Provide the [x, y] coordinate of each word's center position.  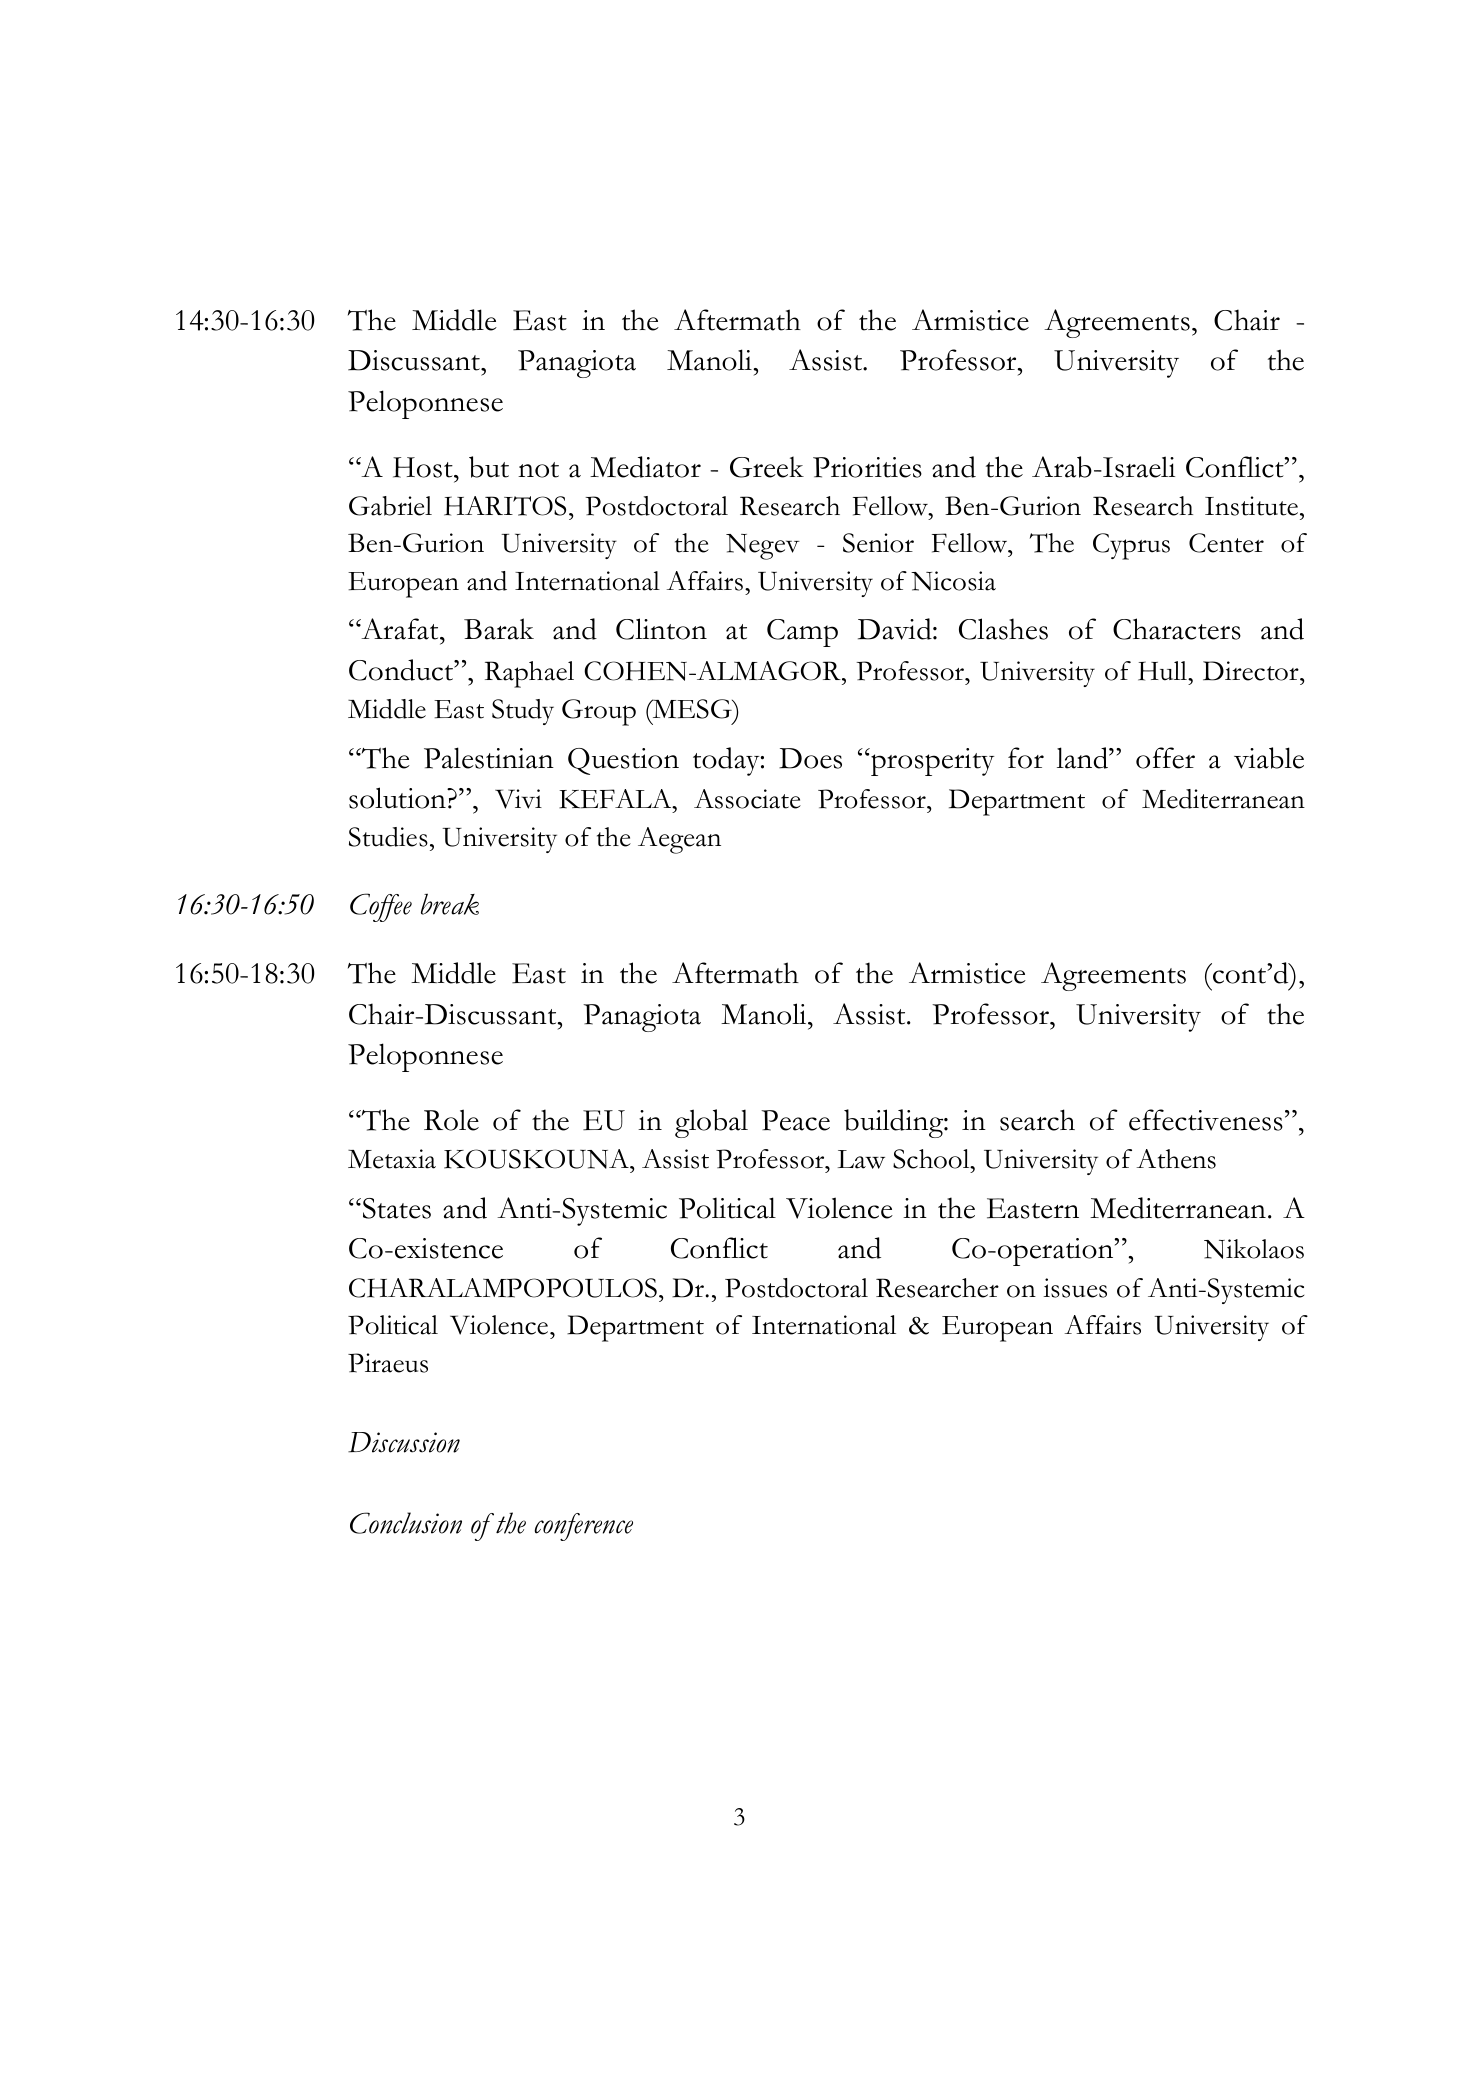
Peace [795, 1120]
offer [1165, 758]
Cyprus [1131, 546]
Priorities [867, 467]
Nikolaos [1254, 1249]
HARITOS [505, 506]
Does [810, 758]
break [450, 904]
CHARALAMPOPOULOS [503, 1288]
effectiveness [1206, 1120]
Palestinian [489, 758]
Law [861, 1159]
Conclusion [406, 1523]
